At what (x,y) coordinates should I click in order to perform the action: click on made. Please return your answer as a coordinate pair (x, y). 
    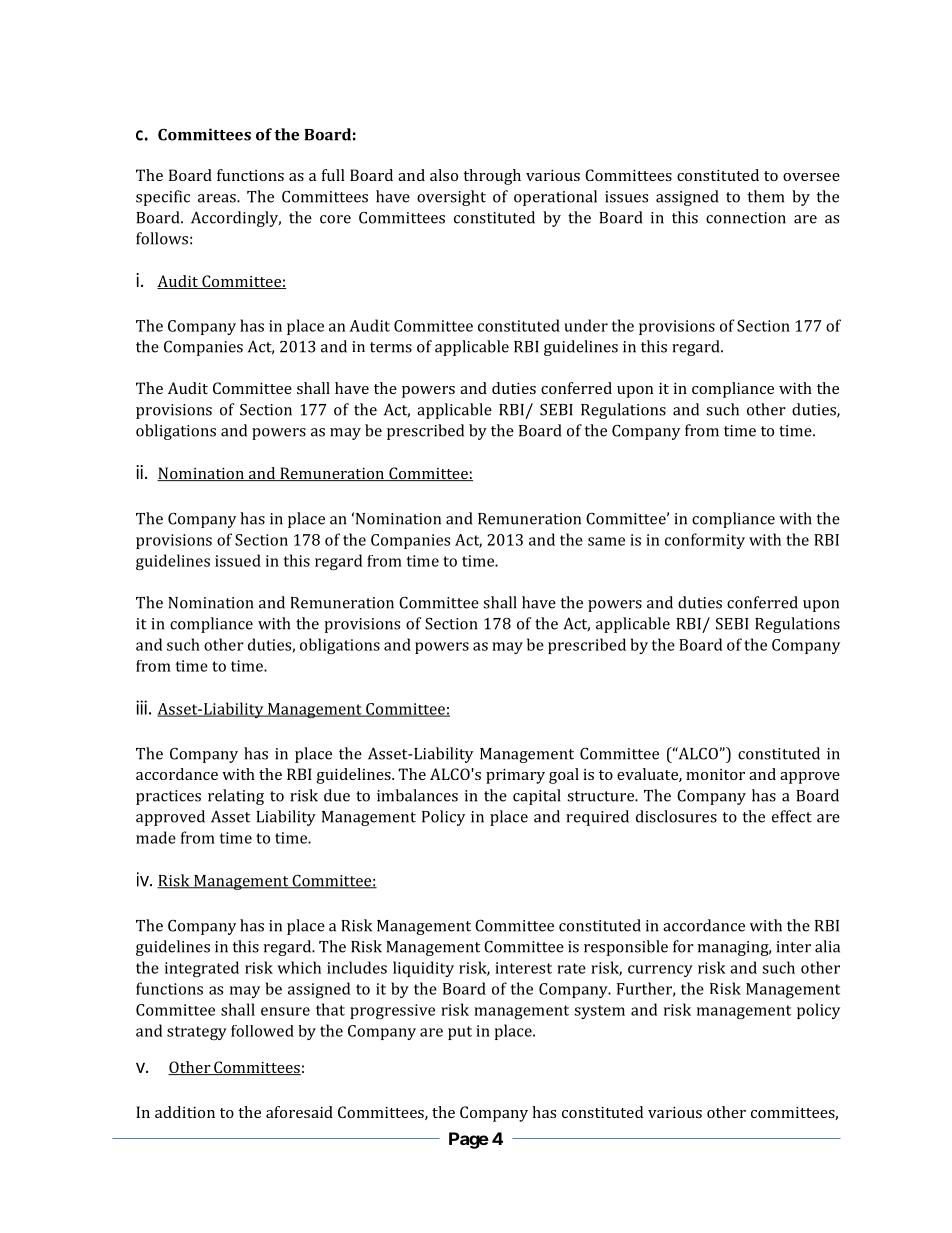
    Looking at the image, I should click on (156, 837).
